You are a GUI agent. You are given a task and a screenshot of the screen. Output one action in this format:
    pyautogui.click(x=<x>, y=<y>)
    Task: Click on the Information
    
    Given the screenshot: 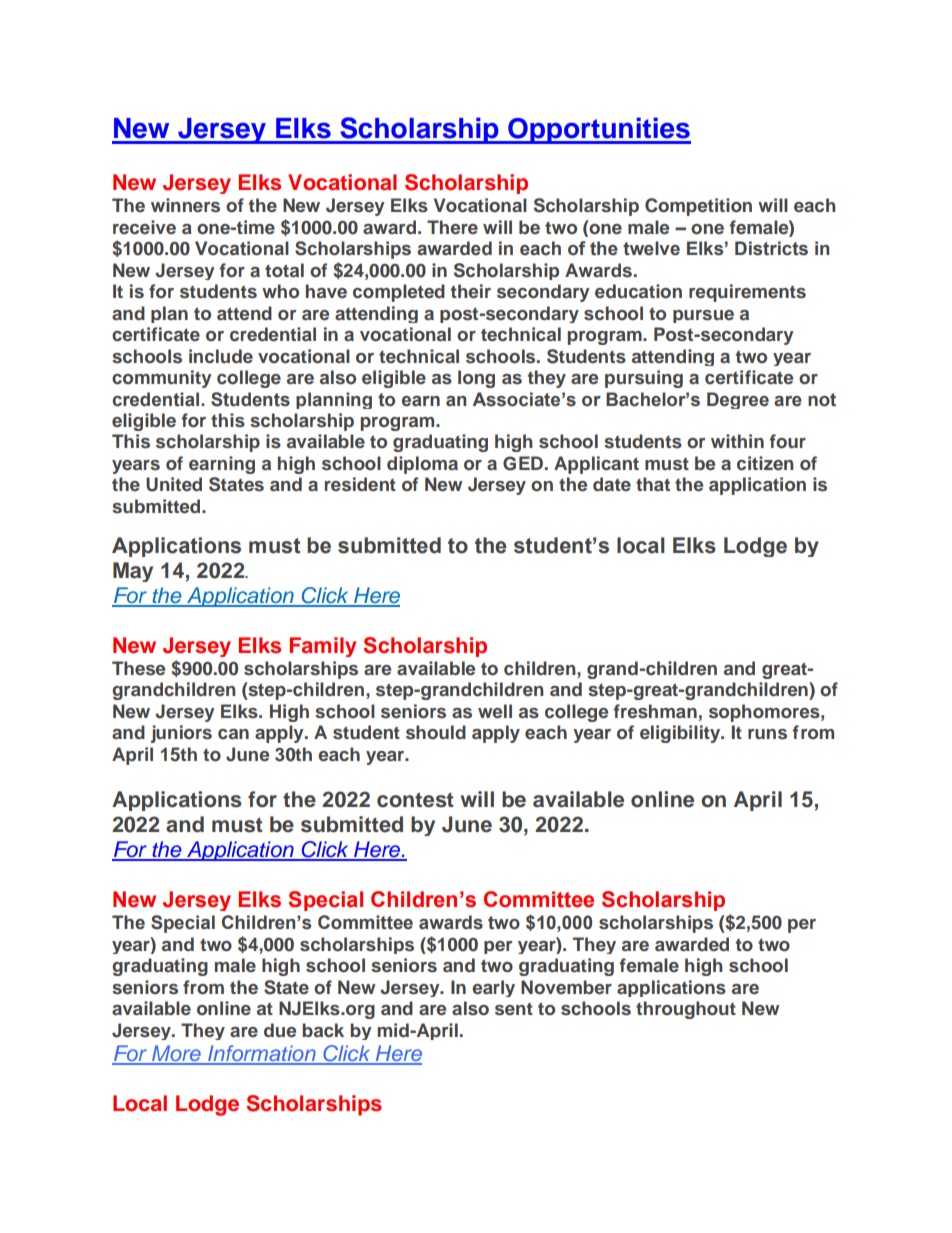 What is the action you would take?
    pyautogui.click(x=262, y=1054)
